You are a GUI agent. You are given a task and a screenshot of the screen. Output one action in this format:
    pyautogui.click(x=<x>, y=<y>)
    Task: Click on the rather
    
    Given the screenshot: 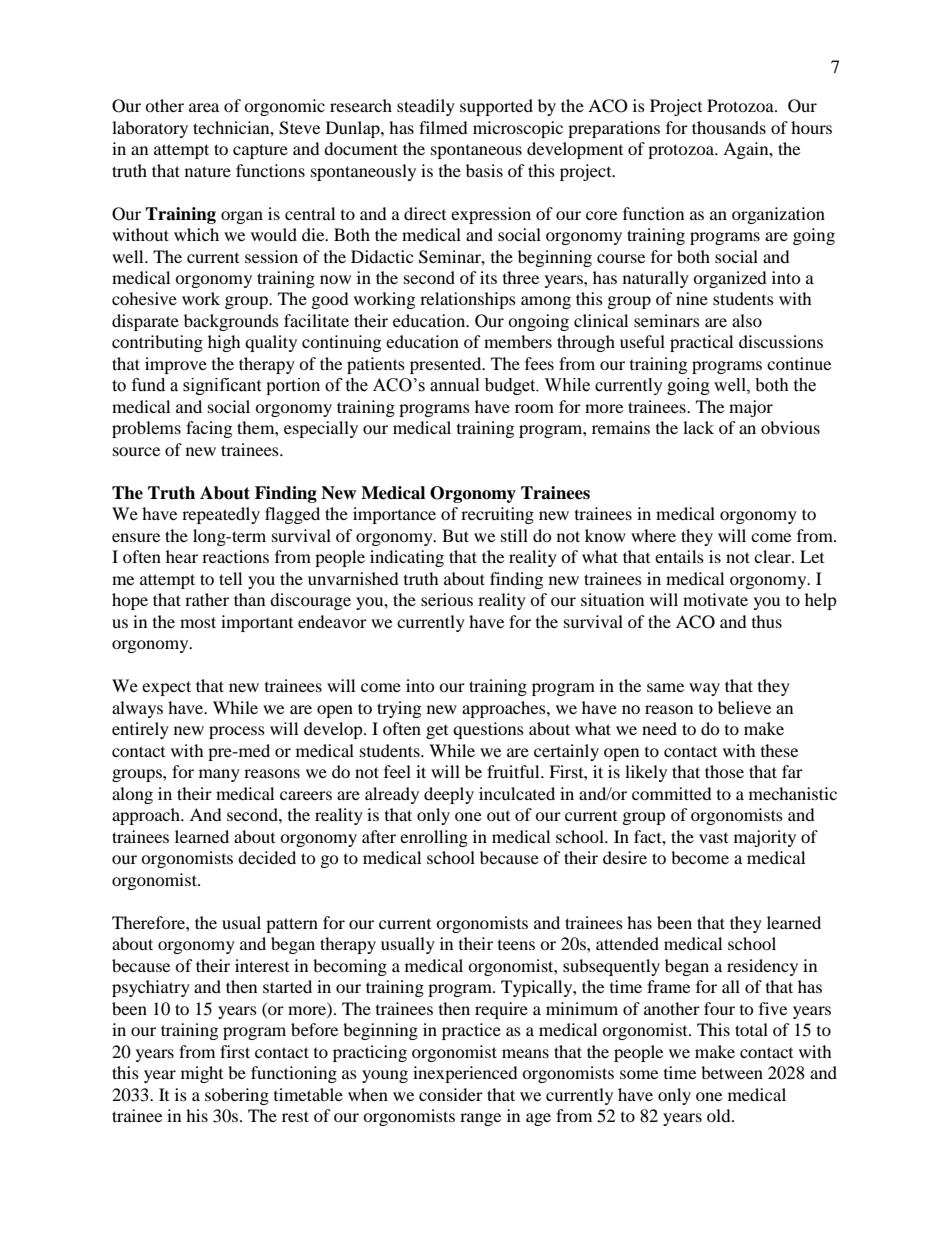 What is the action you would take?
    pyautogui.click(x=207, y=599)
